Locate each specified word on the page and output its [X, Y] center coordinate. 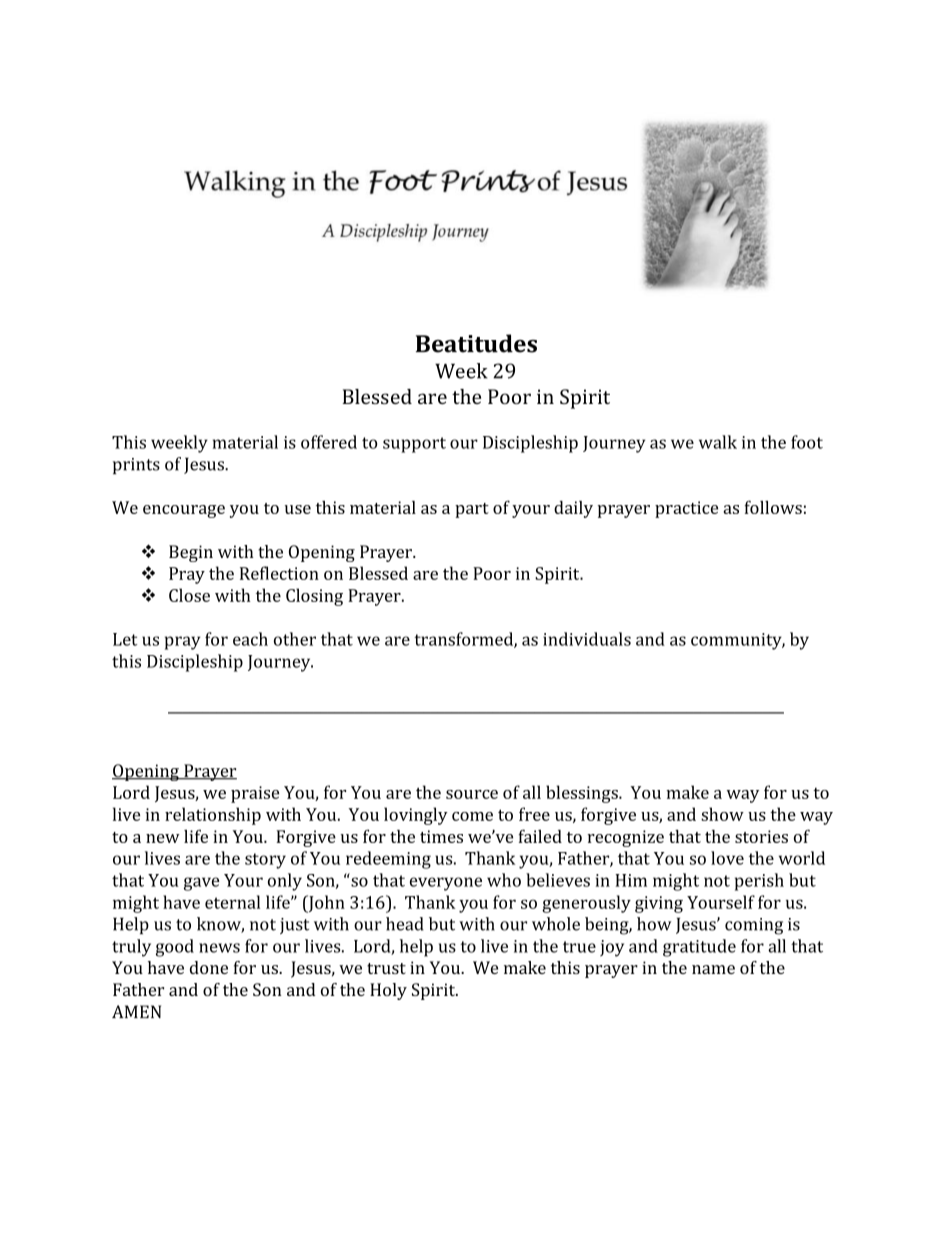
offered [329, 442]
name [713, 969]
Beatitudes [476, 343]
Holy [388, 991]
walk [718, 442]
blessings [583, 794]
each [250, 639]
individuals [587, 639]
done [209, 967]
